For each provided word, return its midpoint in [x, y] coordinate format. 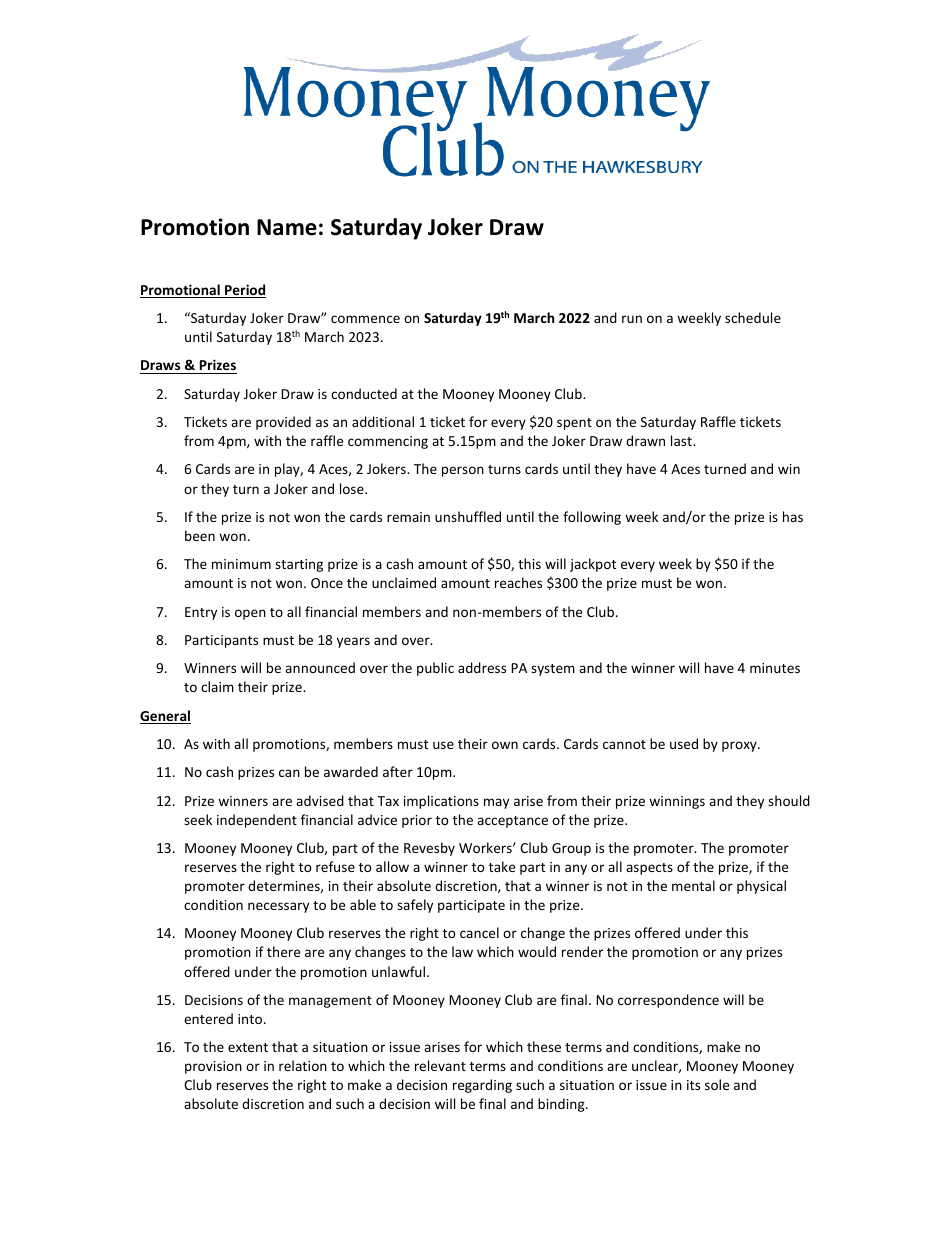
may [496, 803]
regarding [482, 1086]
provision [213, 1067]
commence [365, 319]
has [793, 516]
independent [257, 821]
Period [244, 291]
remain [408, 517]
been [200, 535]
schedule [753, 317]
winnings [677, 802]
